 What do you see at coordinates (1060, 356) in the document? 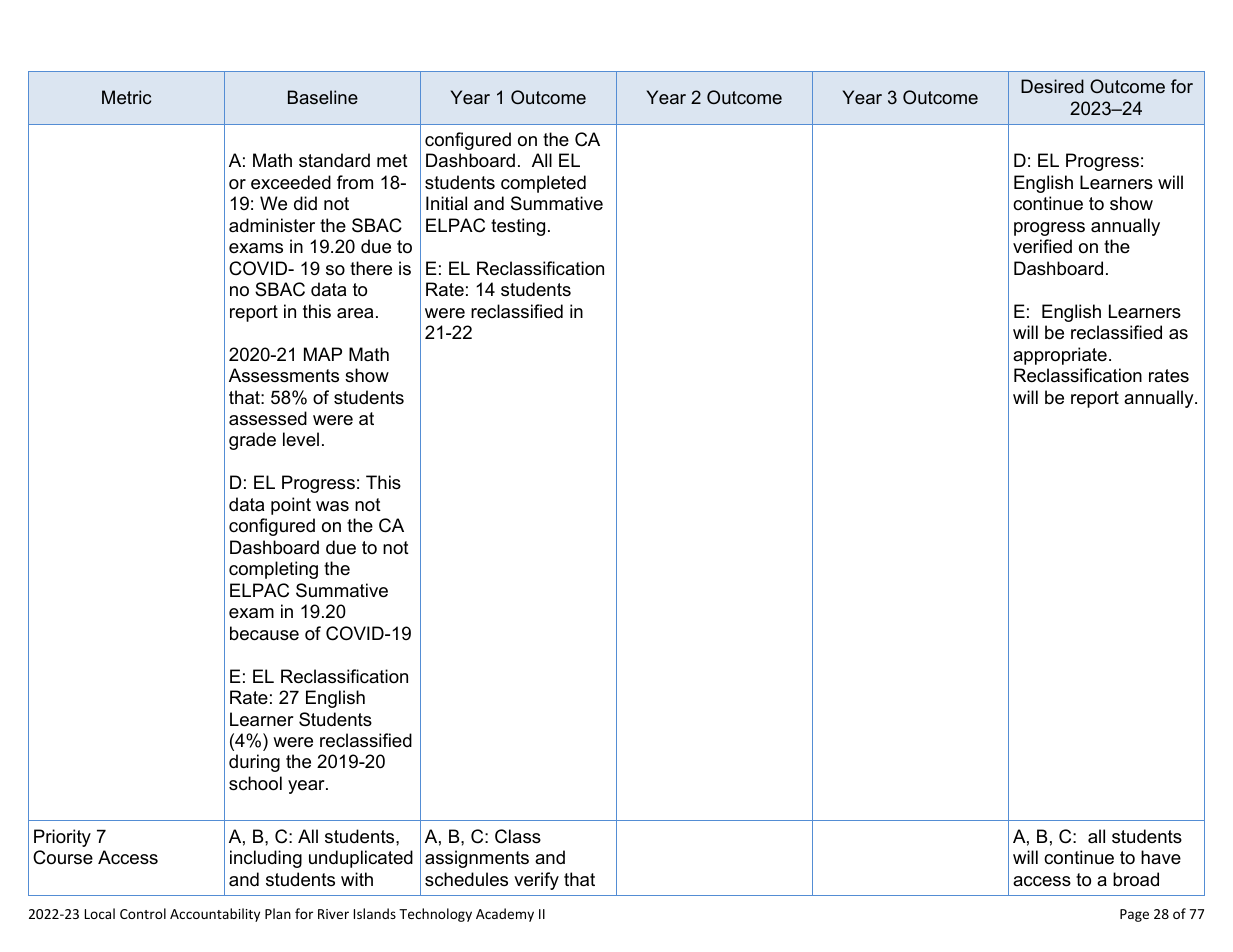
I see `appropriate` at bounding box center [1060, 356].
